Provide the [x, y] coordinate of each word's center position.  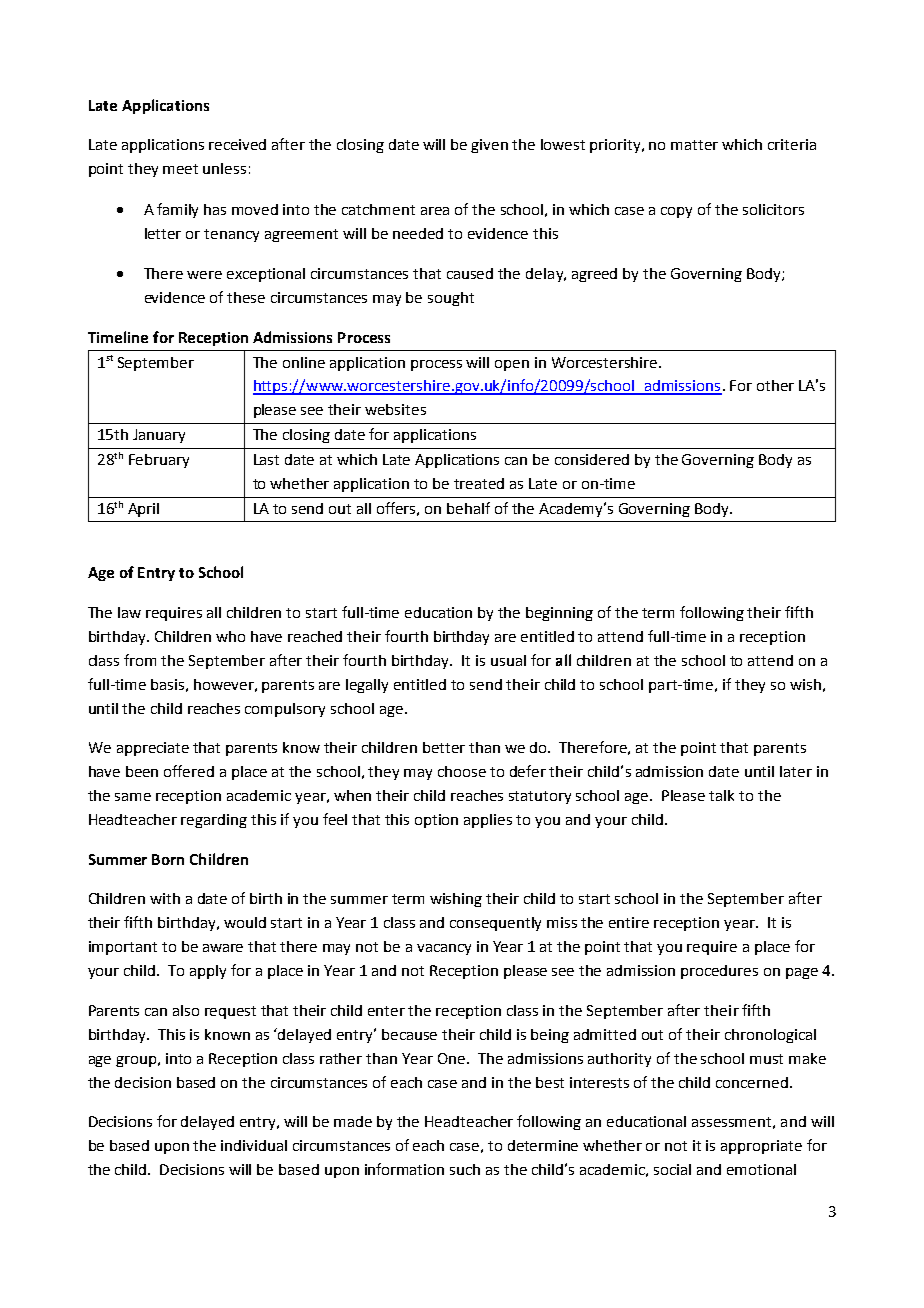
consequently [495, 924]
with [165, 898]
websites [395, 409]
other [775, 385]
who [230, 636]
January [159, 436]
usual [508, 660]
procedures [719, 972]
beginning [559, 614]
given [489, 146]
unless [224, 168]
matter [694, 145]
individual [254, 1145]
